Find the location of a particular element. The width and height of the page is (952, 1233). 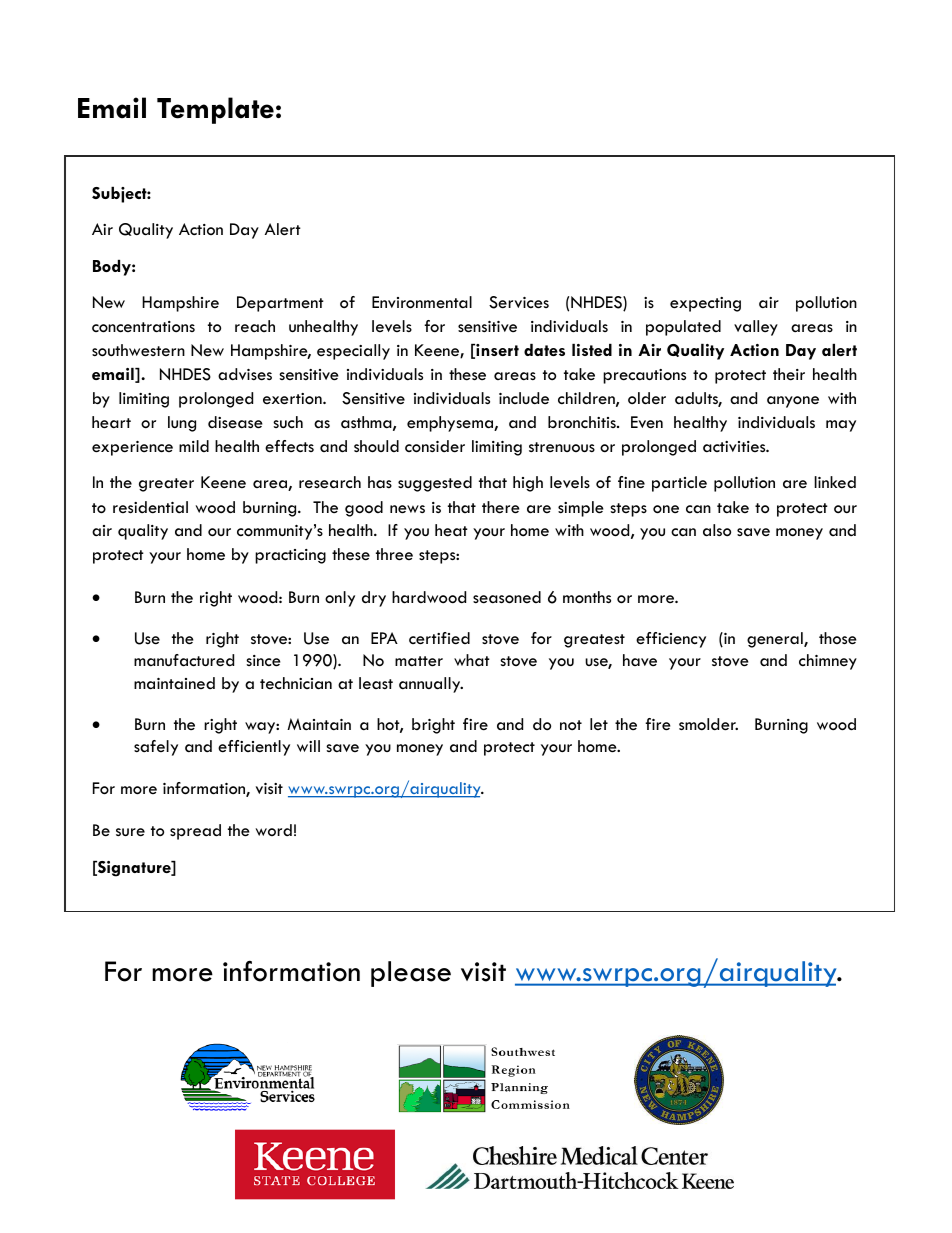

lung is located at coordinates (182, 424).
